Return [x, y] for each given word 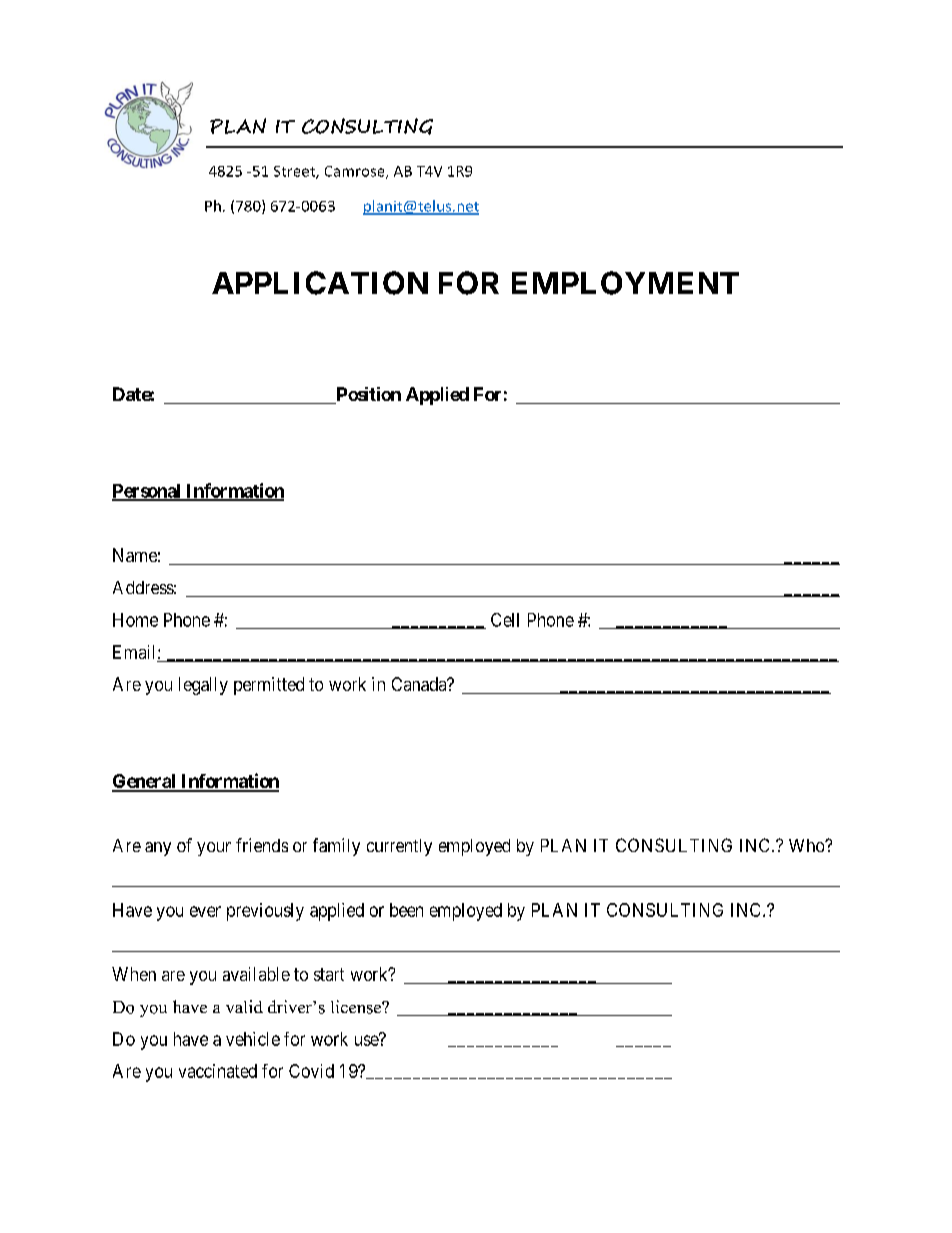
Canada [420, 684]
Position [367, 395]
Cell [505, 620]
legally [203, 686]
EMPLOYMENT [625, 283]
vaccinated [218, 1071]
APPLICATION [320, 283]
